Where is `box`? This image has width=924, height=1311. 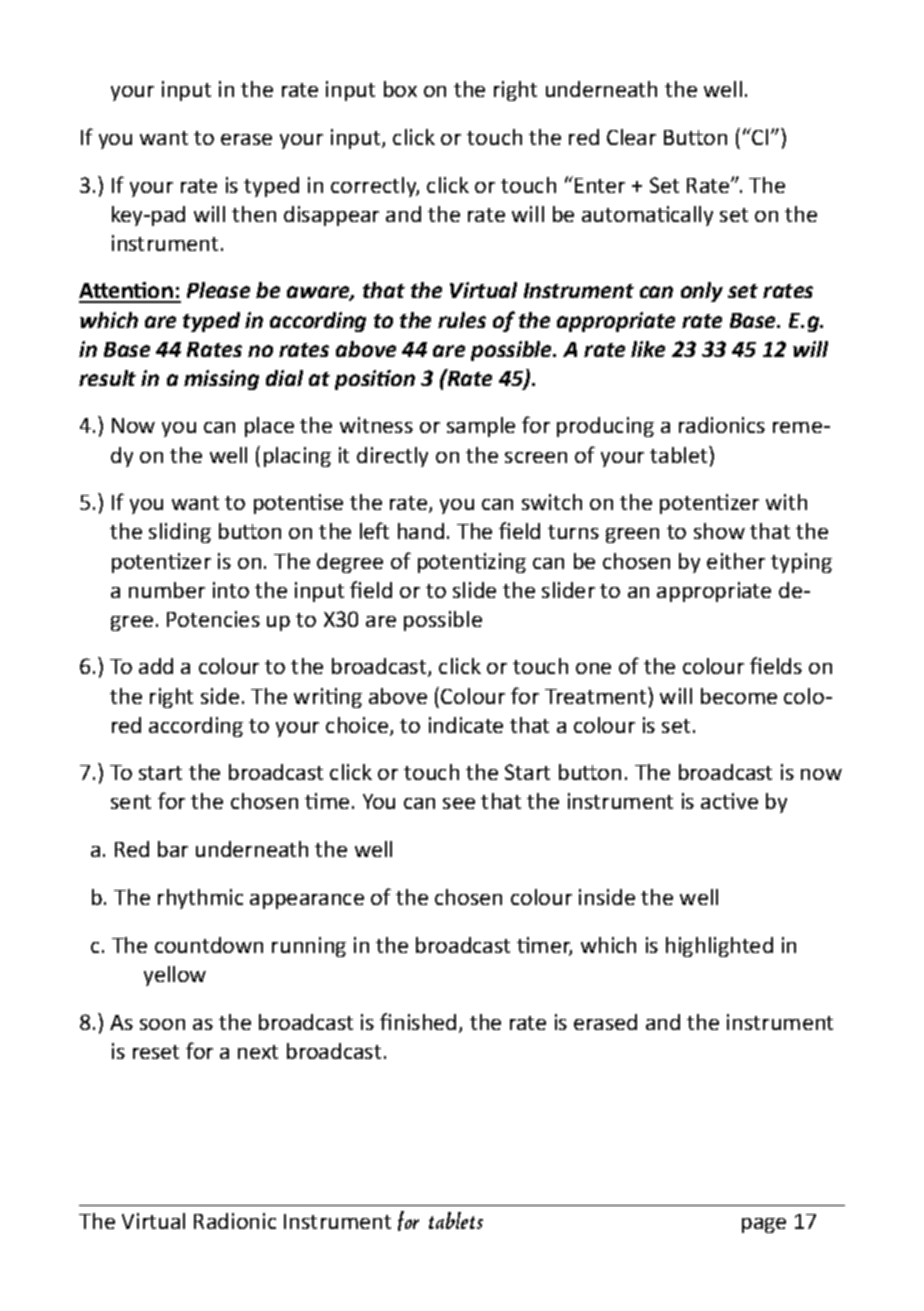
box is located at coordinates (400, 89).
